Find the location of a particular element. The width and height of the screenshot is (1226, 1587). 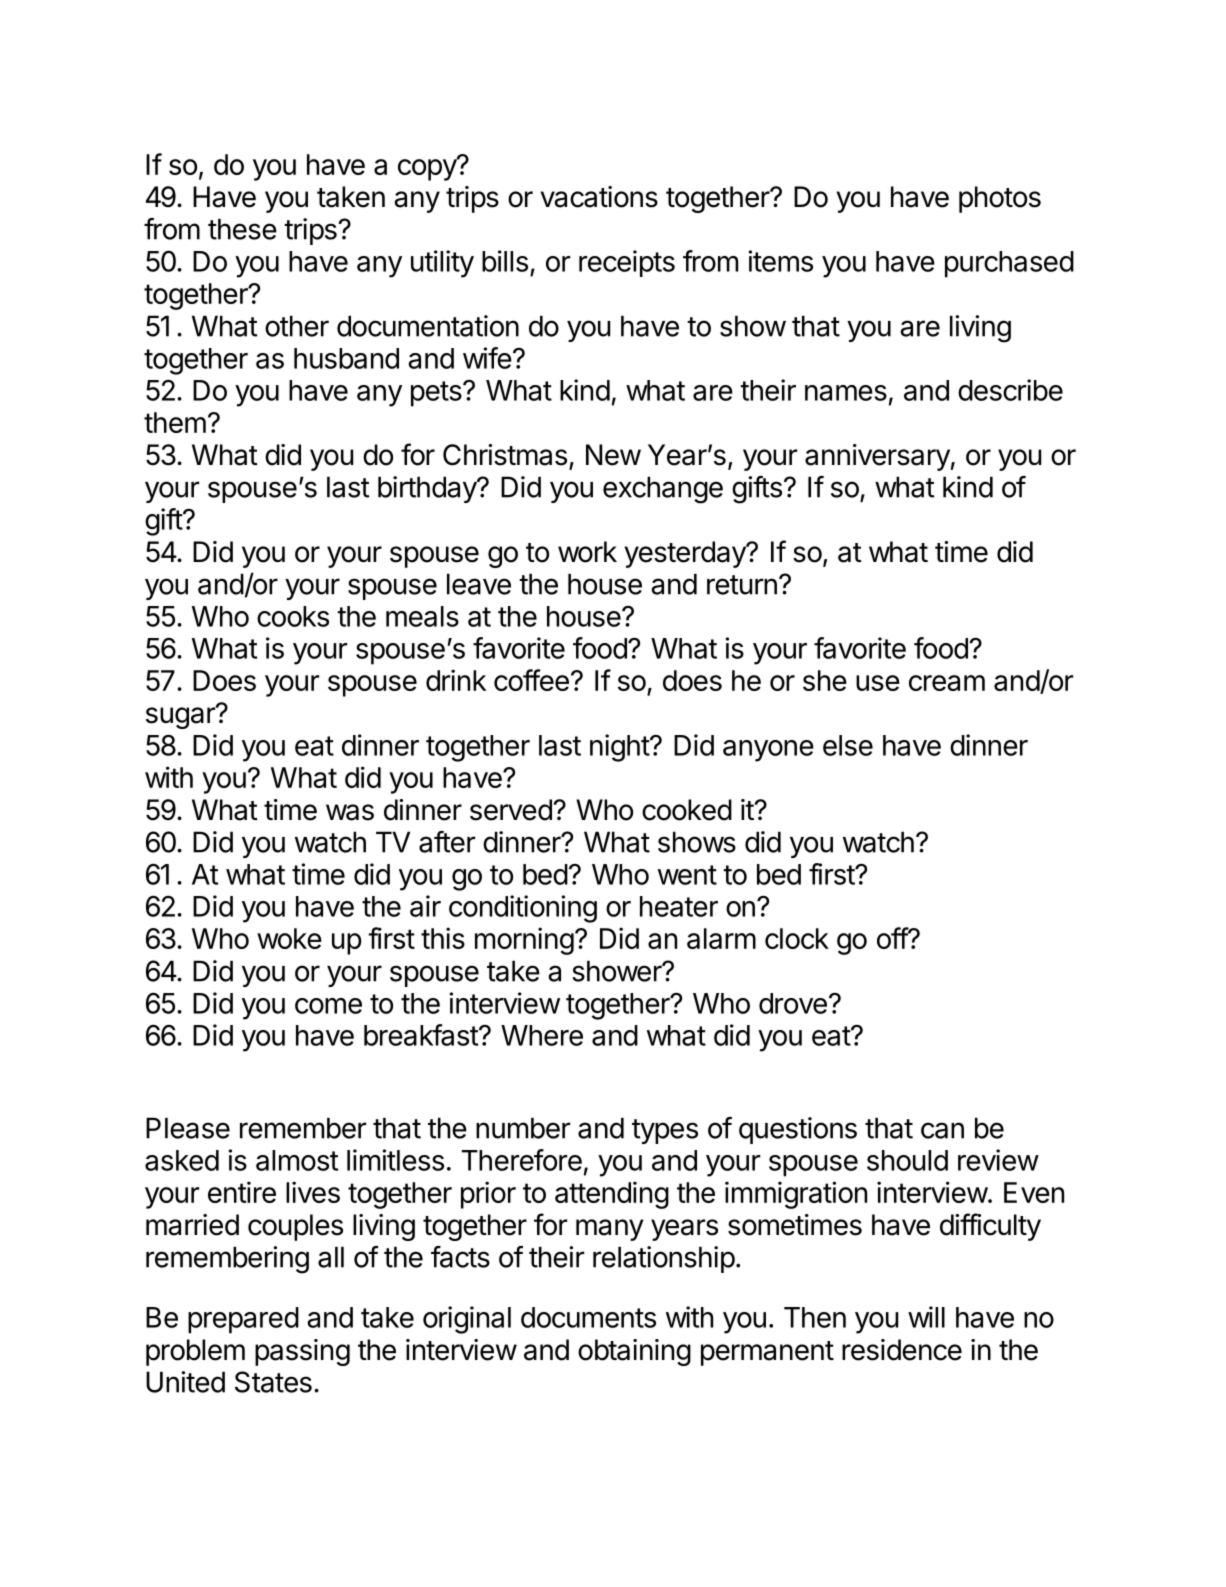

clock is located at coordinates (797, 938).
